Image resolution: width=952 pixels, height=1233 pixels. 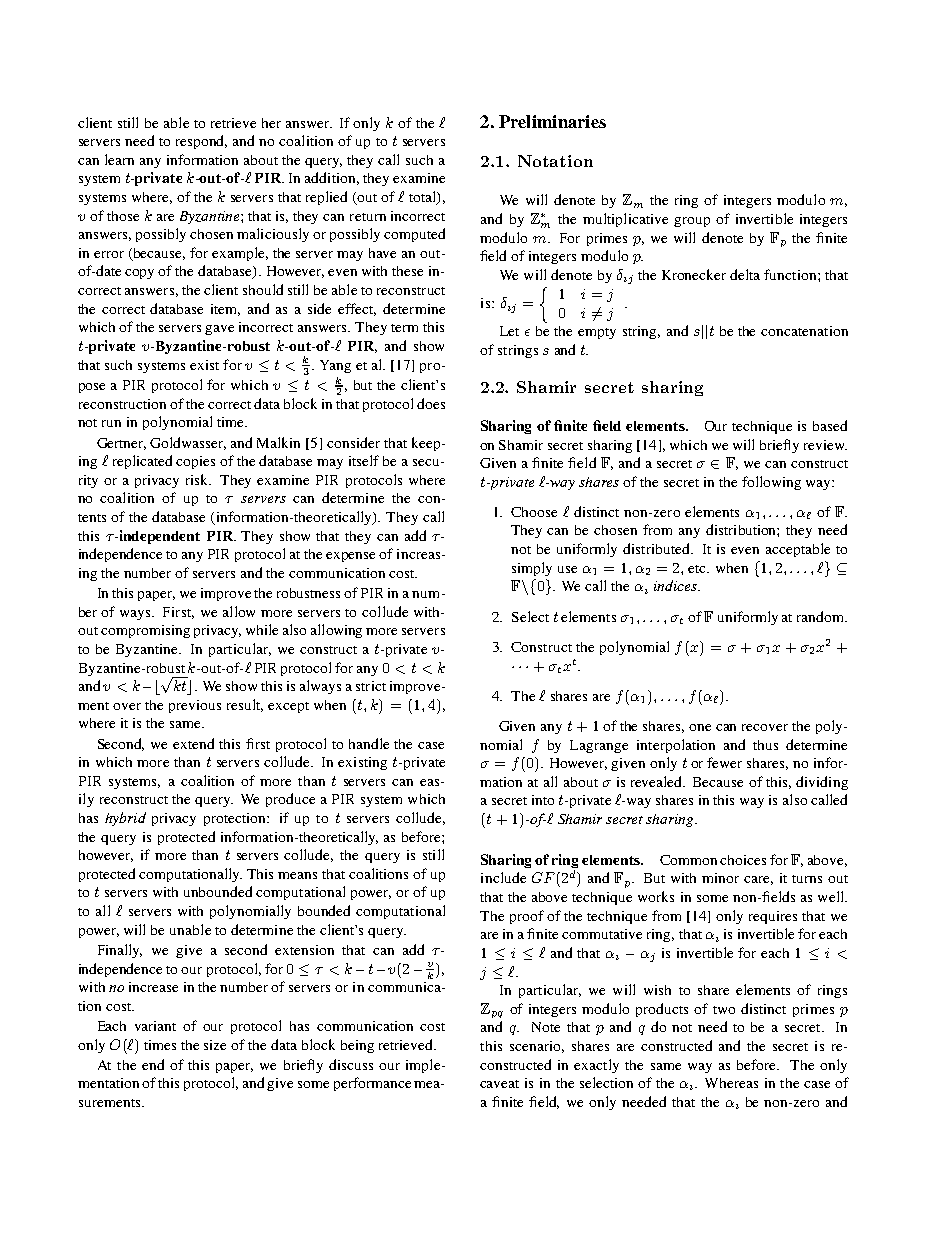 What do you see at coordinates (431, 403) in the screenshot?
I see `does` at bounding box center [431, 403].
